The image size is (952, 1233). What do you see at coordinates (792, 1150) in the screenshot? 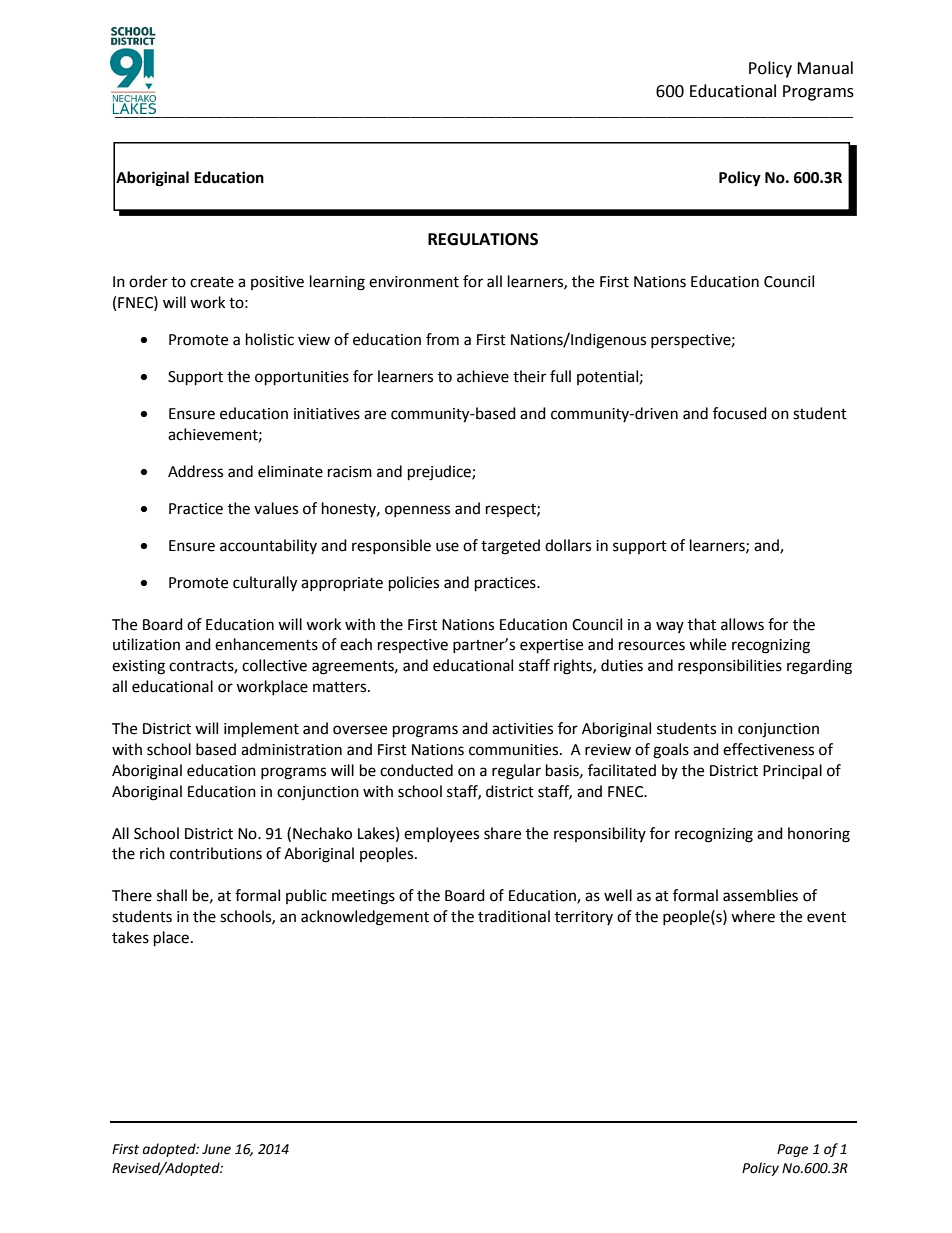
I see `Page` at bounding box center [792, 1150].
